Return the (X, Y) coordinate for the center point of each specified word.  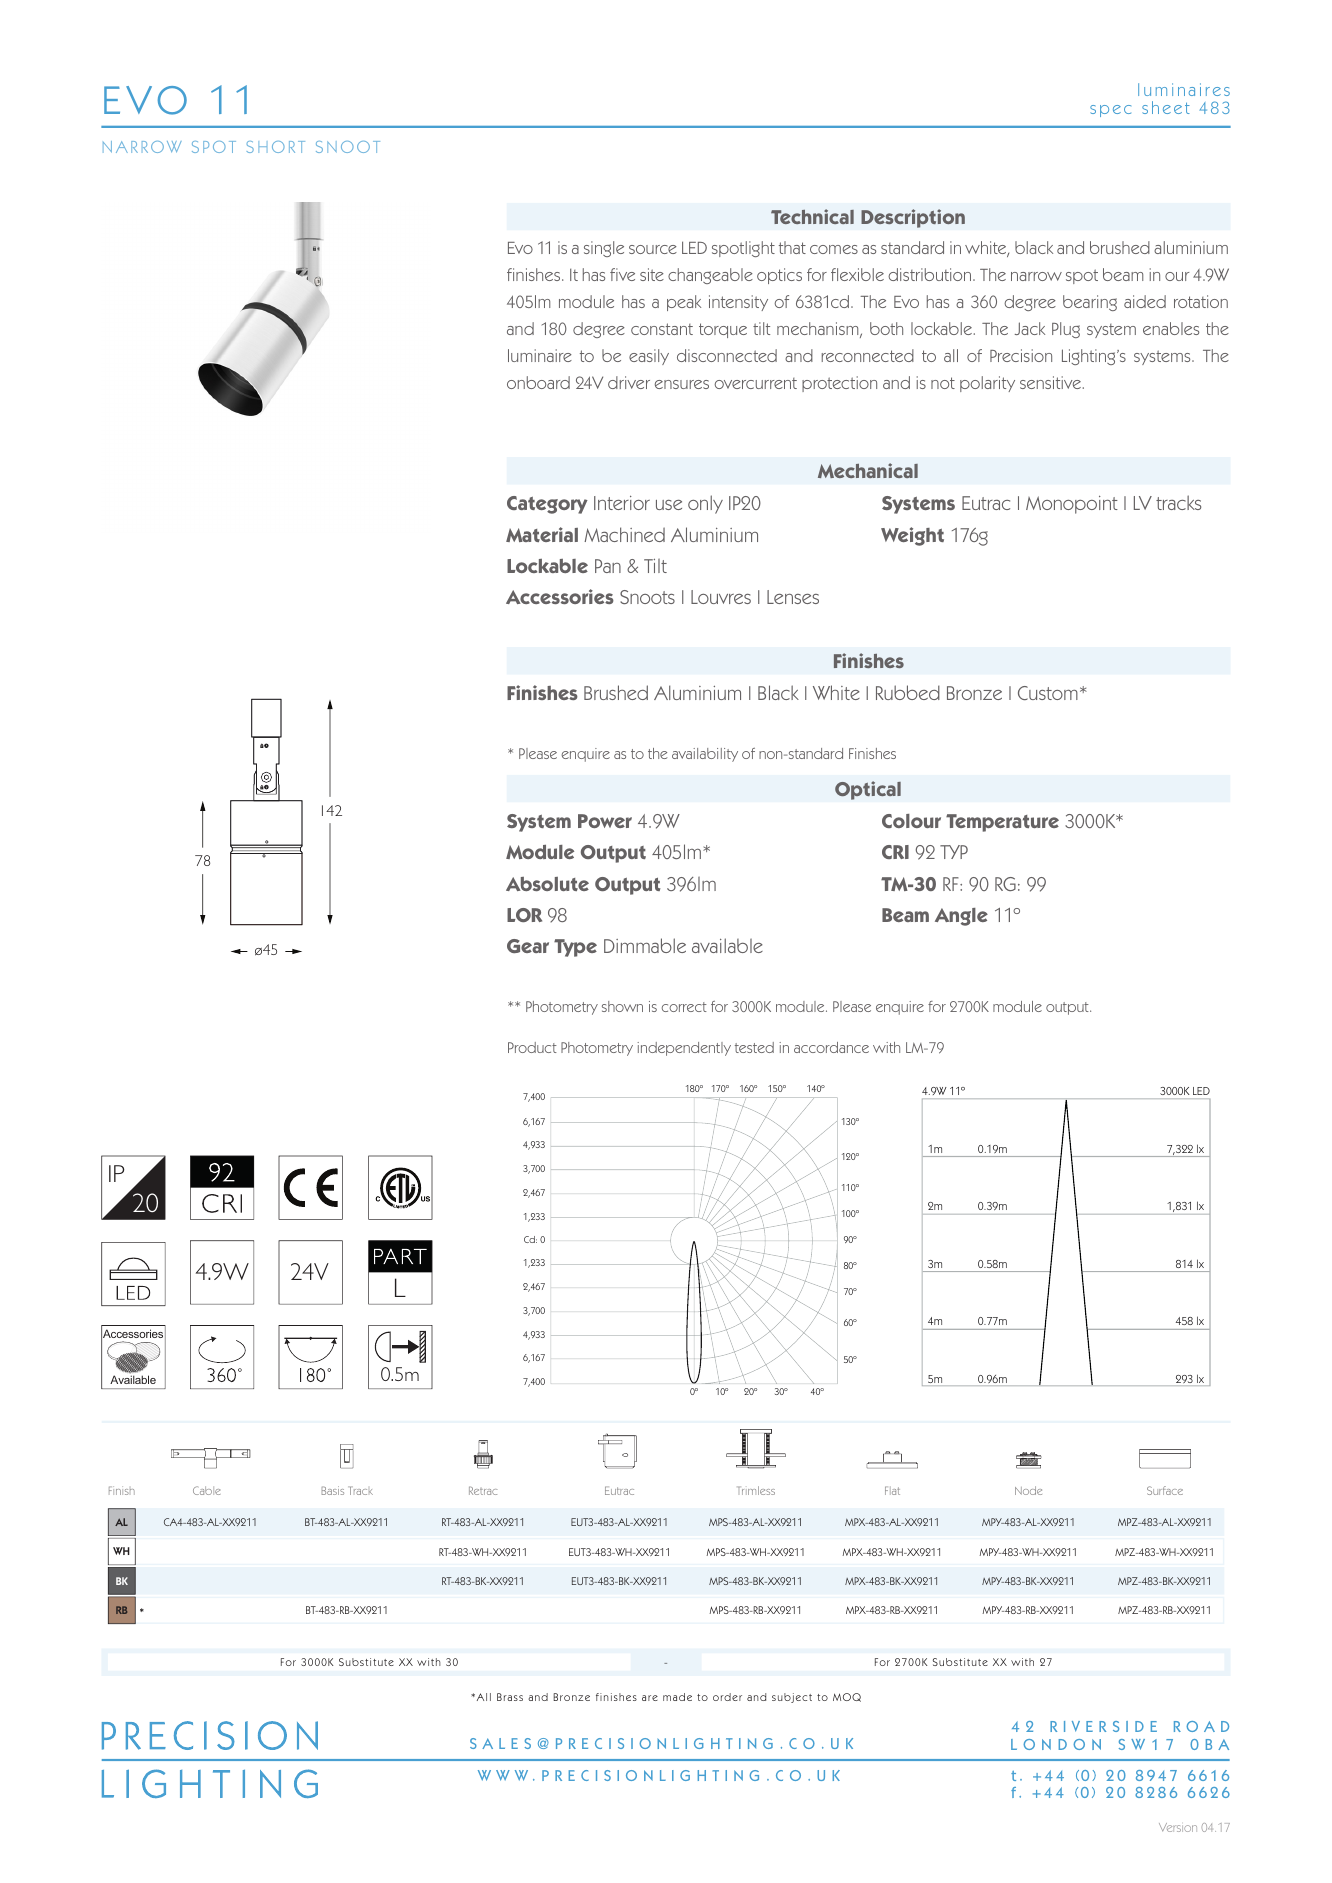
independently (684, 1049)
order (727, 1697)
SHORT (276, 147)
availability (705, 755)
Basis (333, 1490)
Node (1028, 1490)
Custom (1048, 693)
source (653, 249)
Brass (510, 1697)
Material (542, 534)
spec (1110, 111)
